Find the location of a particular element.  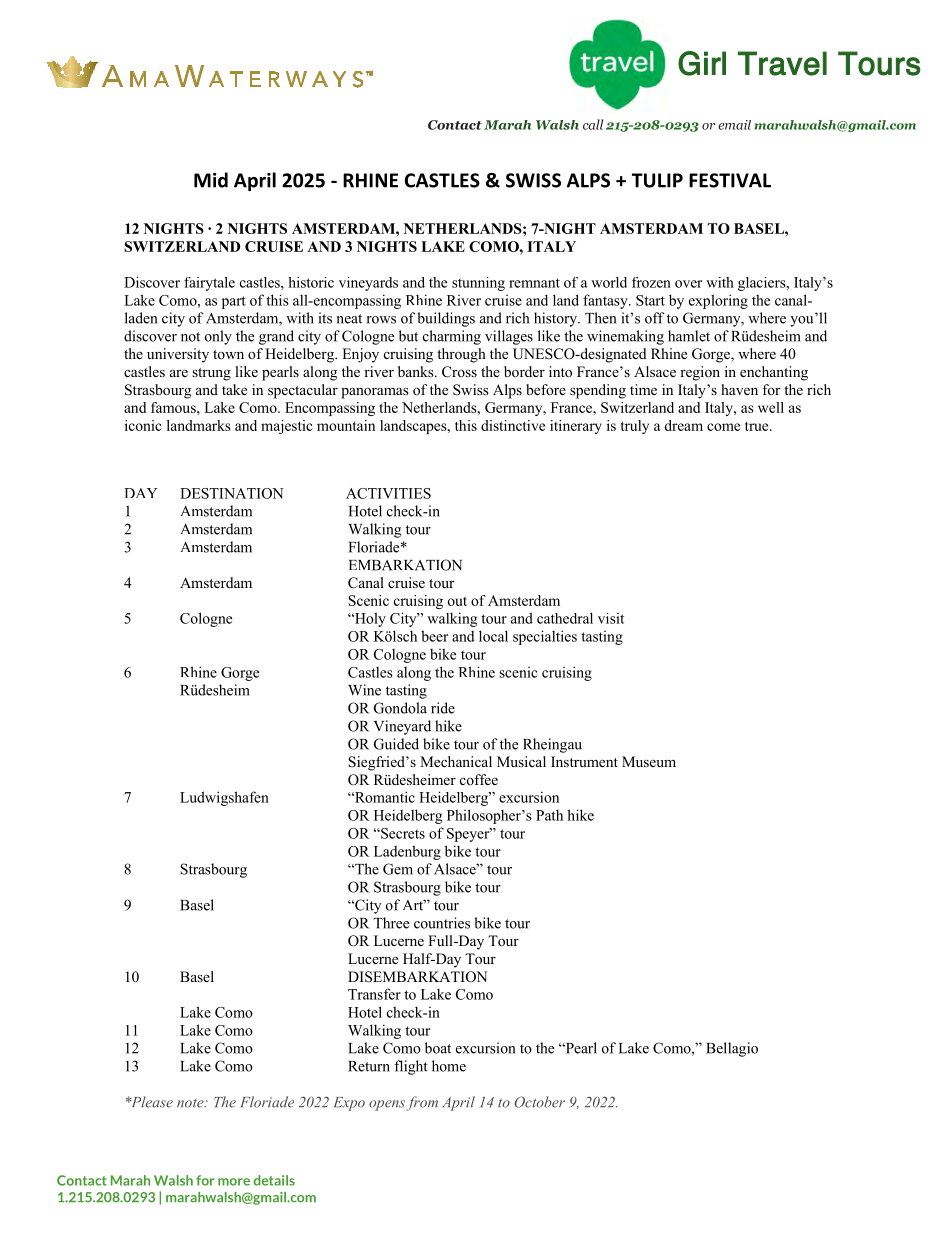

DESTINATION is located at coordinates (231, 493).
